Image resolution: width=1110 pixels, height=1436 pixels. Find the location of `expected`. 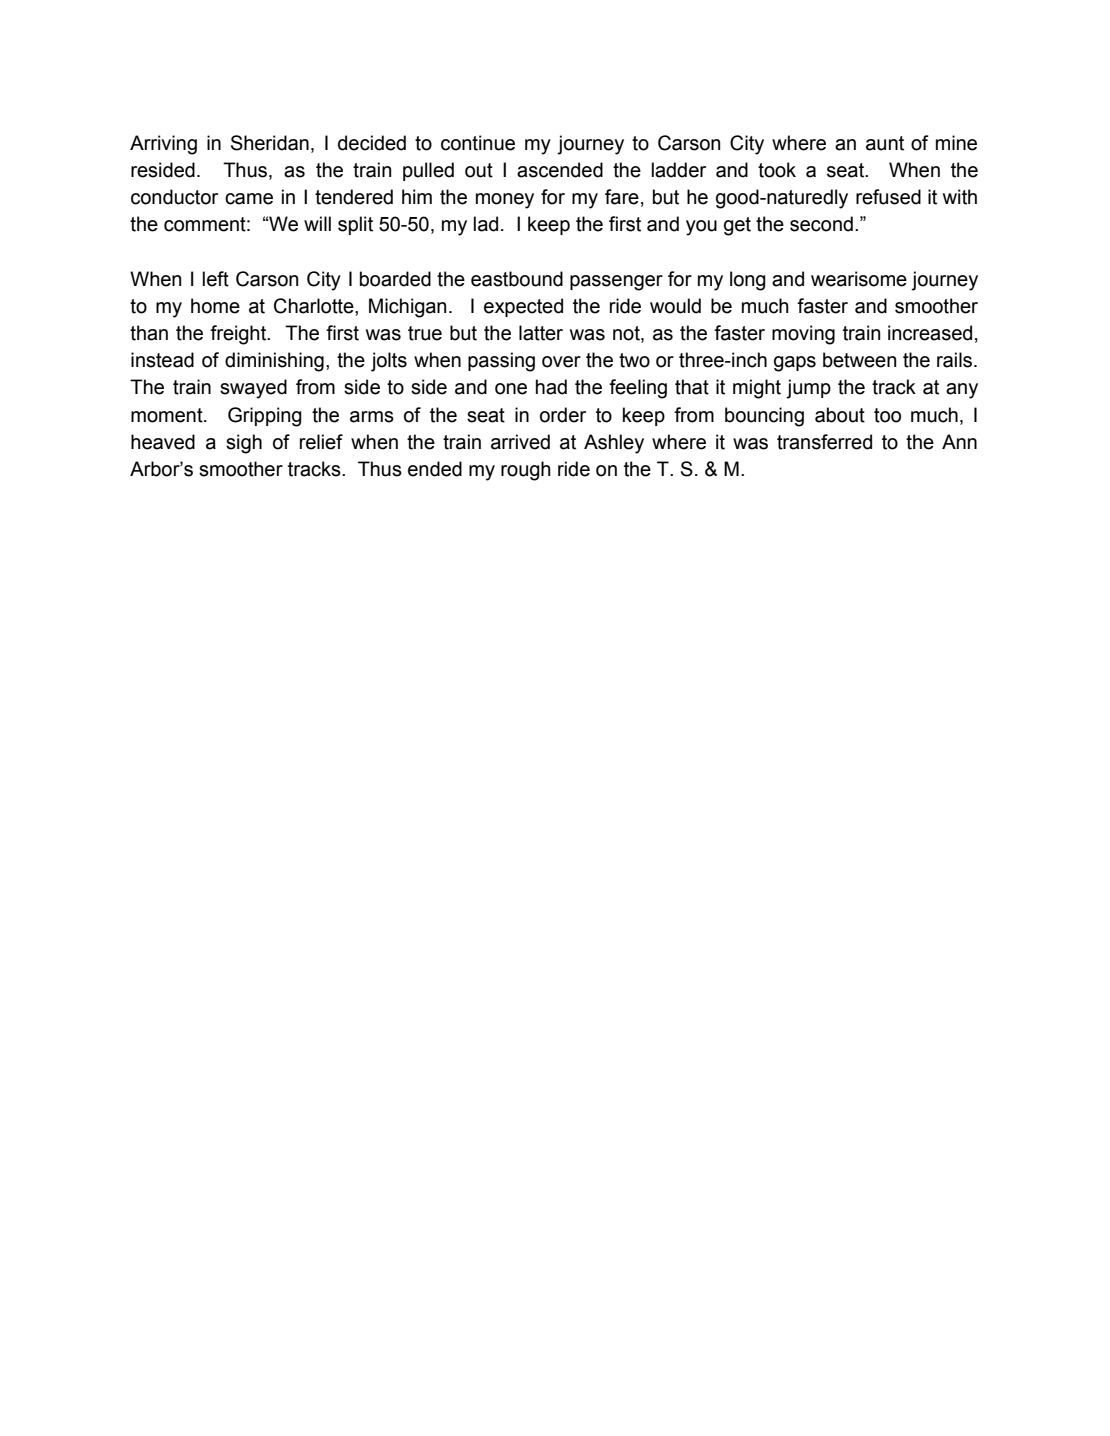

expected is located at coordinates (523, 307).
